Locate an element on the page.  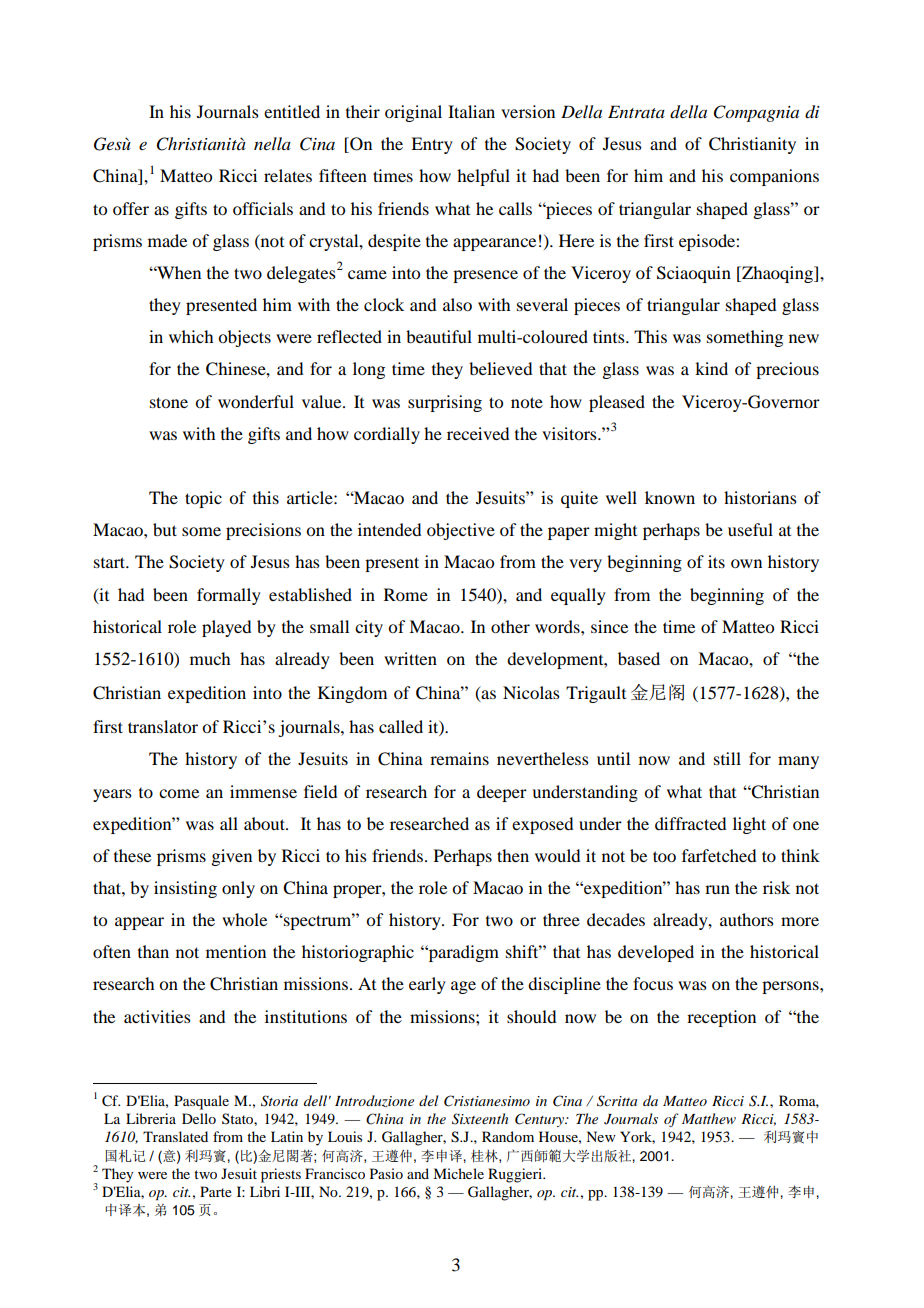
Michele is located at coordinates (458, 1173).
